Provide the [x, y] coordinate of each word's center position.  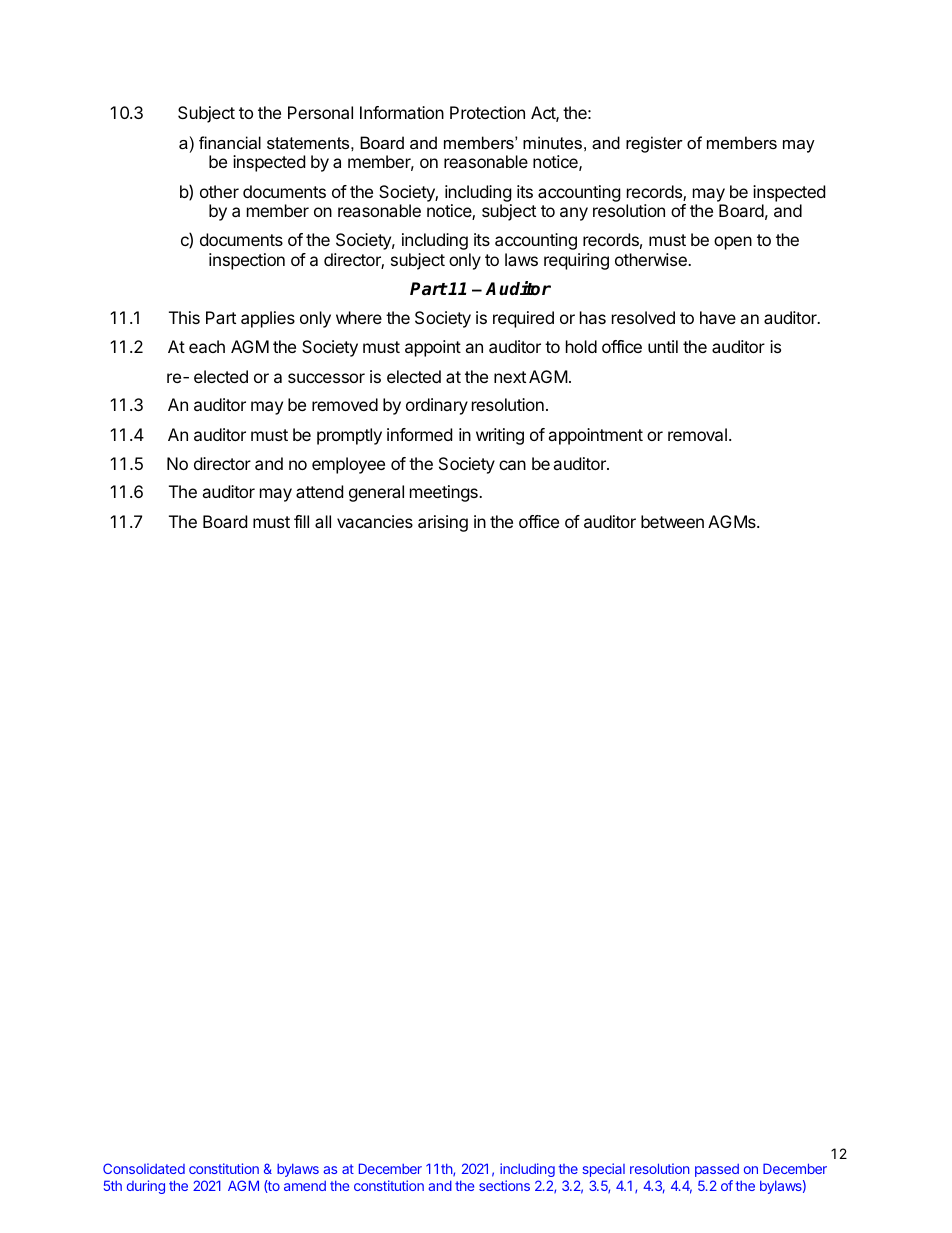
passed [717, 1170]
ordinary [437, 406]
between [672, 521]
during [146, 1187]
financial [230, 142]
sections [504, 1185]
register [654, 144]
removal [697, 434]
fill [301, 521]
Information [402, 112]
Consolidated [144, 1168]
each [207, 346]
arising [443, 523]
